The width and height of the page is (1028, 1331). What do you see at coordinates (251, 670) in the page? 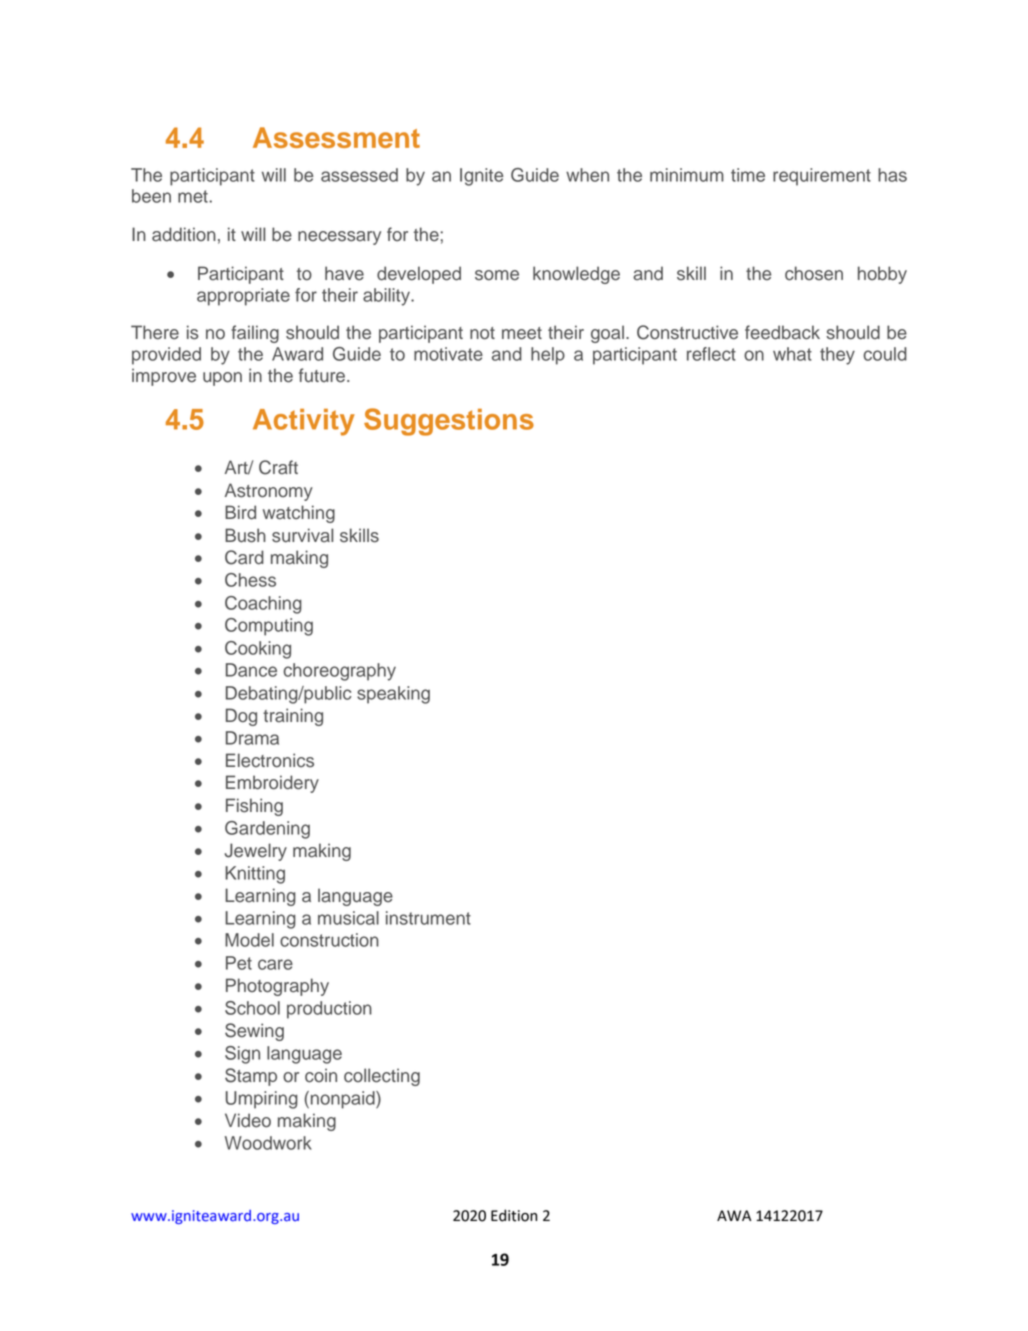
I see `Dance` at bounding box center [251, 670].
